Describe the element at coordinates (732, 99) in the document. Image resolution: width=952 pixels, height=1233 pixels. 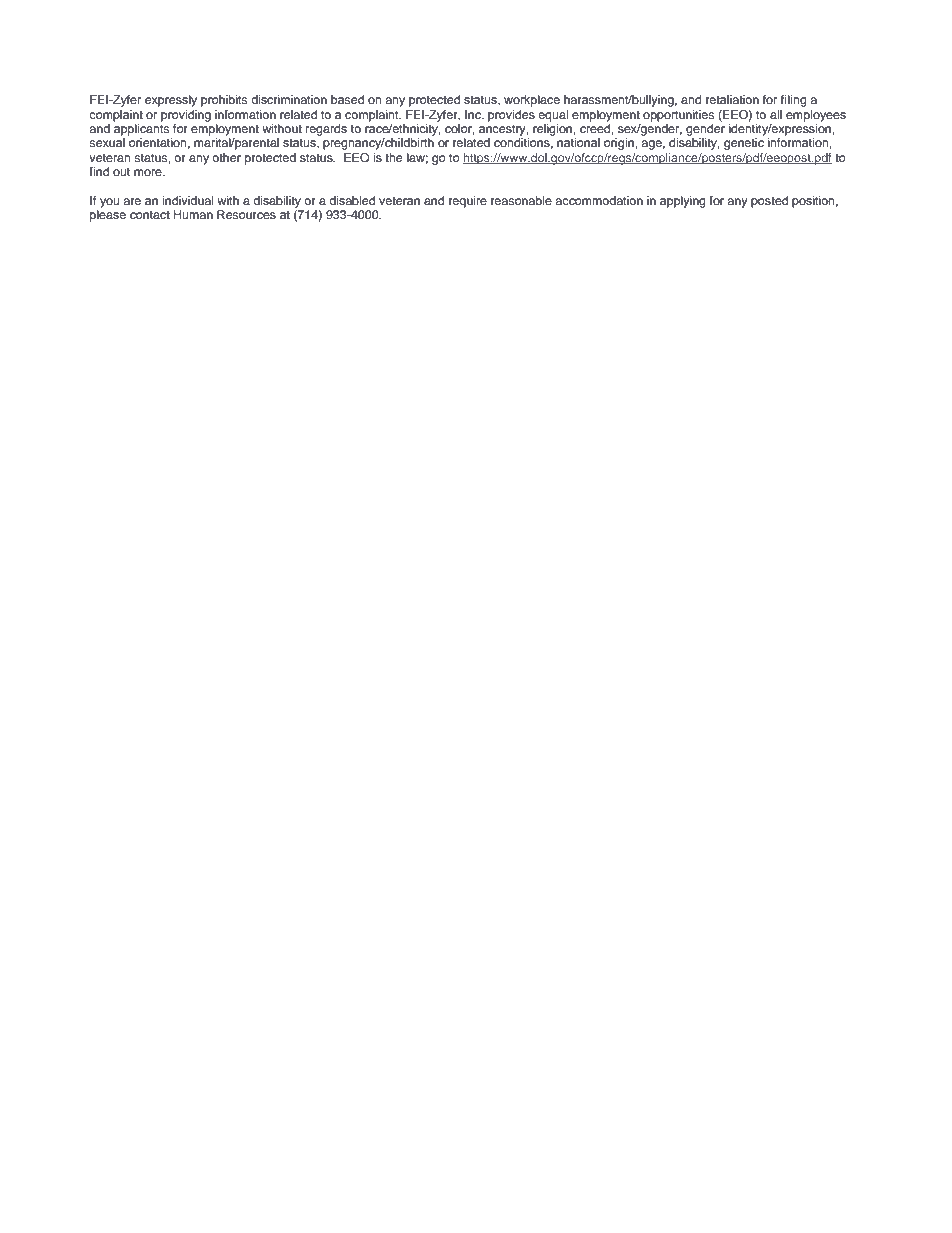
I see `retaliation` at that location.
